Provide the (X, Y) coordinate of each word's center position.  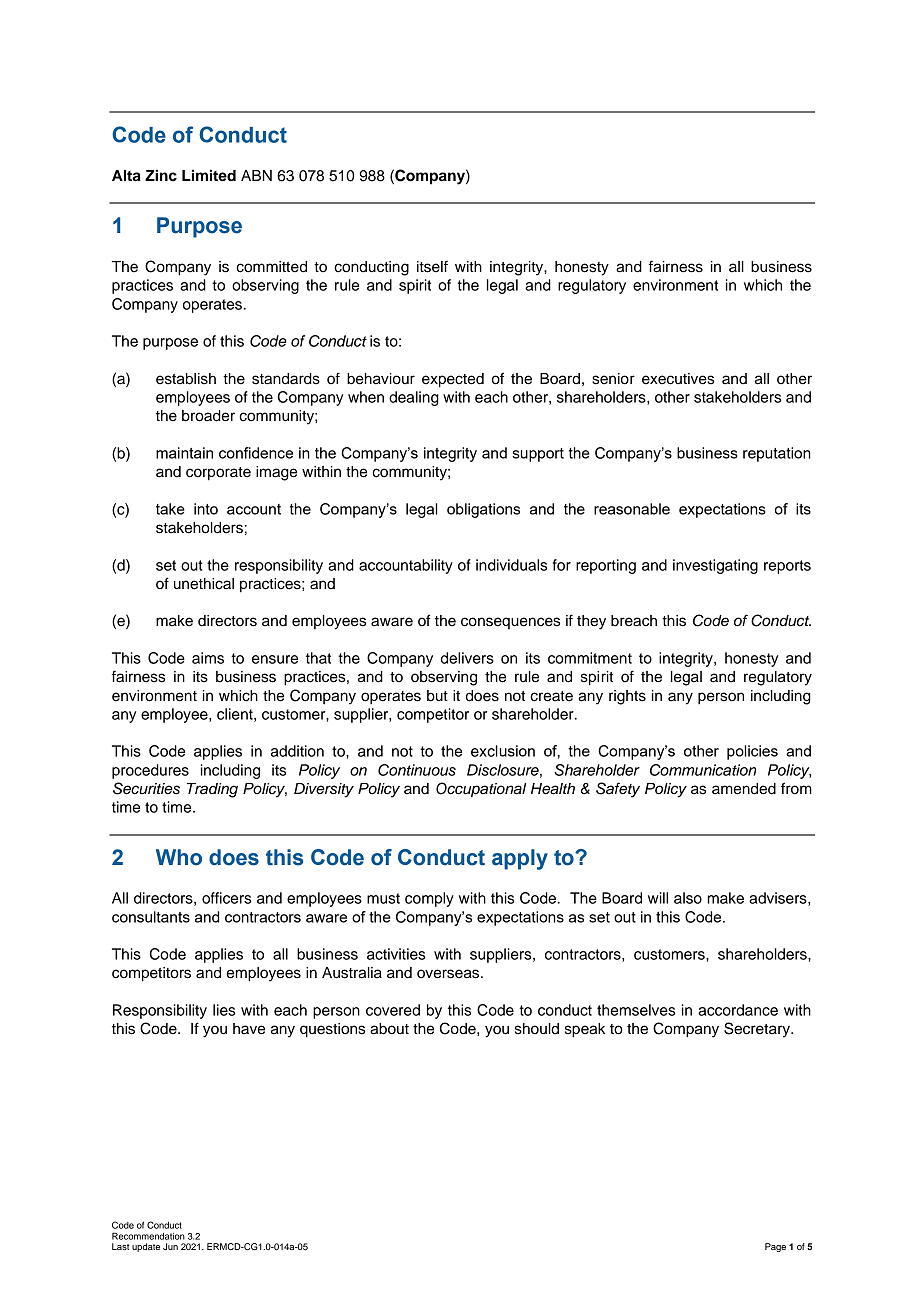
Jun (170, 1246)
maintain (184, 453)
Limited (209, 175)
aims (208, 658)
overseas (449, 974)
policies (752, 752)
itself (432, 266)
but (437, 696)
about (389, 1029)
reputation (777, 454)
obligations (483, 510)
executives (678, 379)
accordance (738, 1010)
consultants (151, 917)
